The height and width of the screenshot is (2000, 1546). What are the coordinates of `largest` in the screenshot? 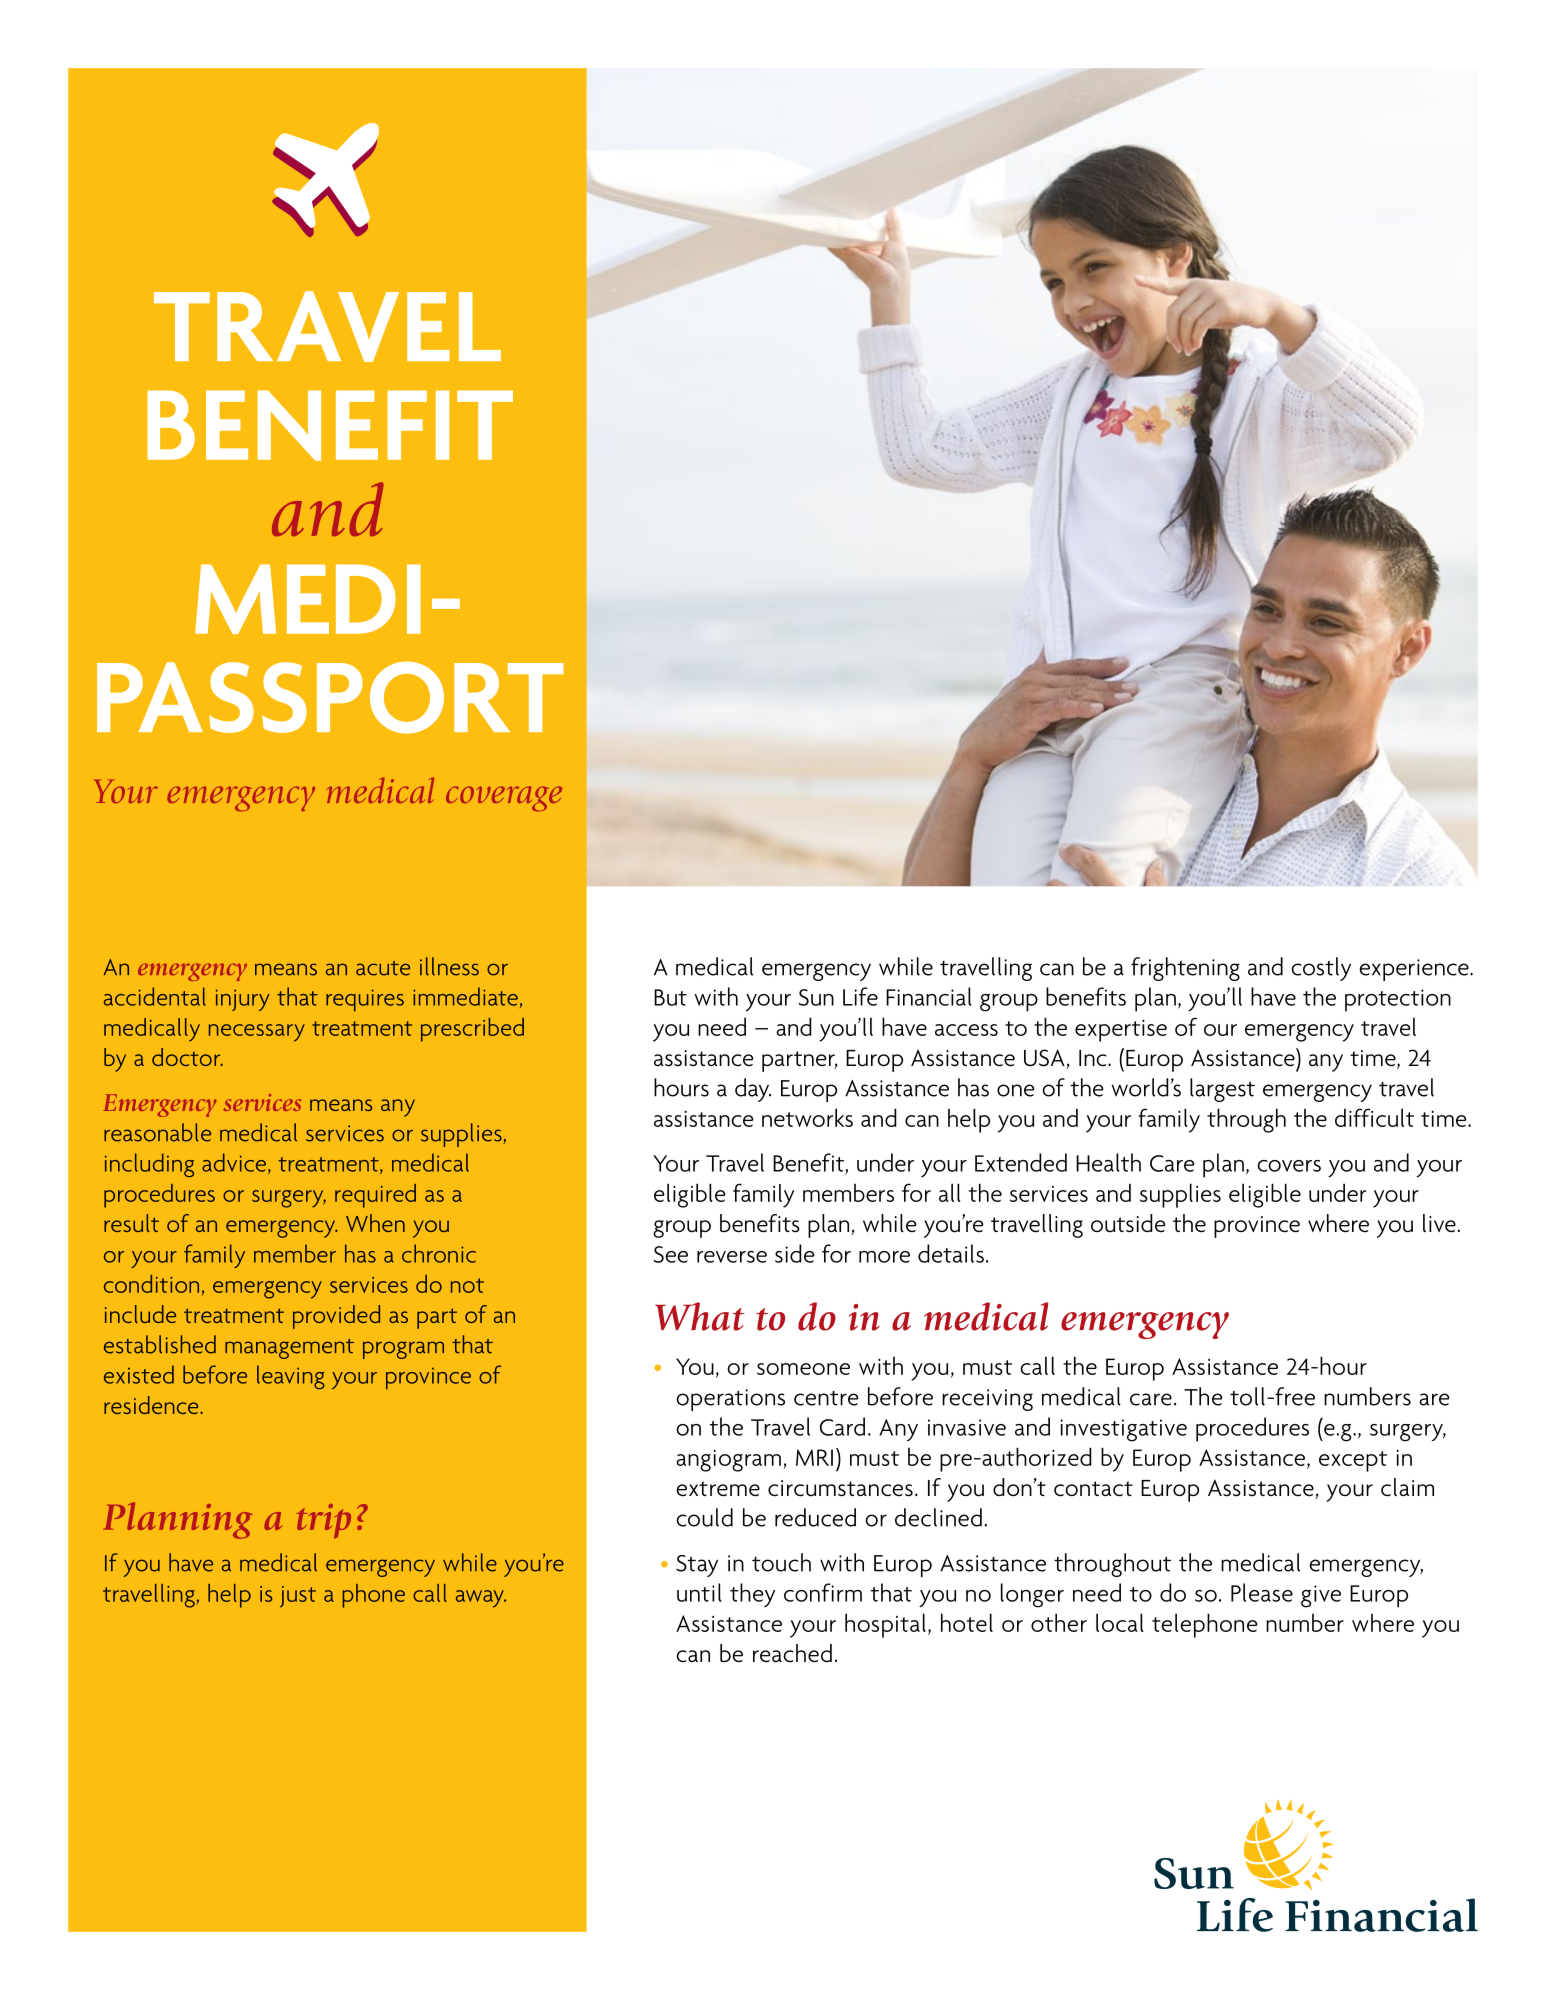 It's located at (1222, 1090).
